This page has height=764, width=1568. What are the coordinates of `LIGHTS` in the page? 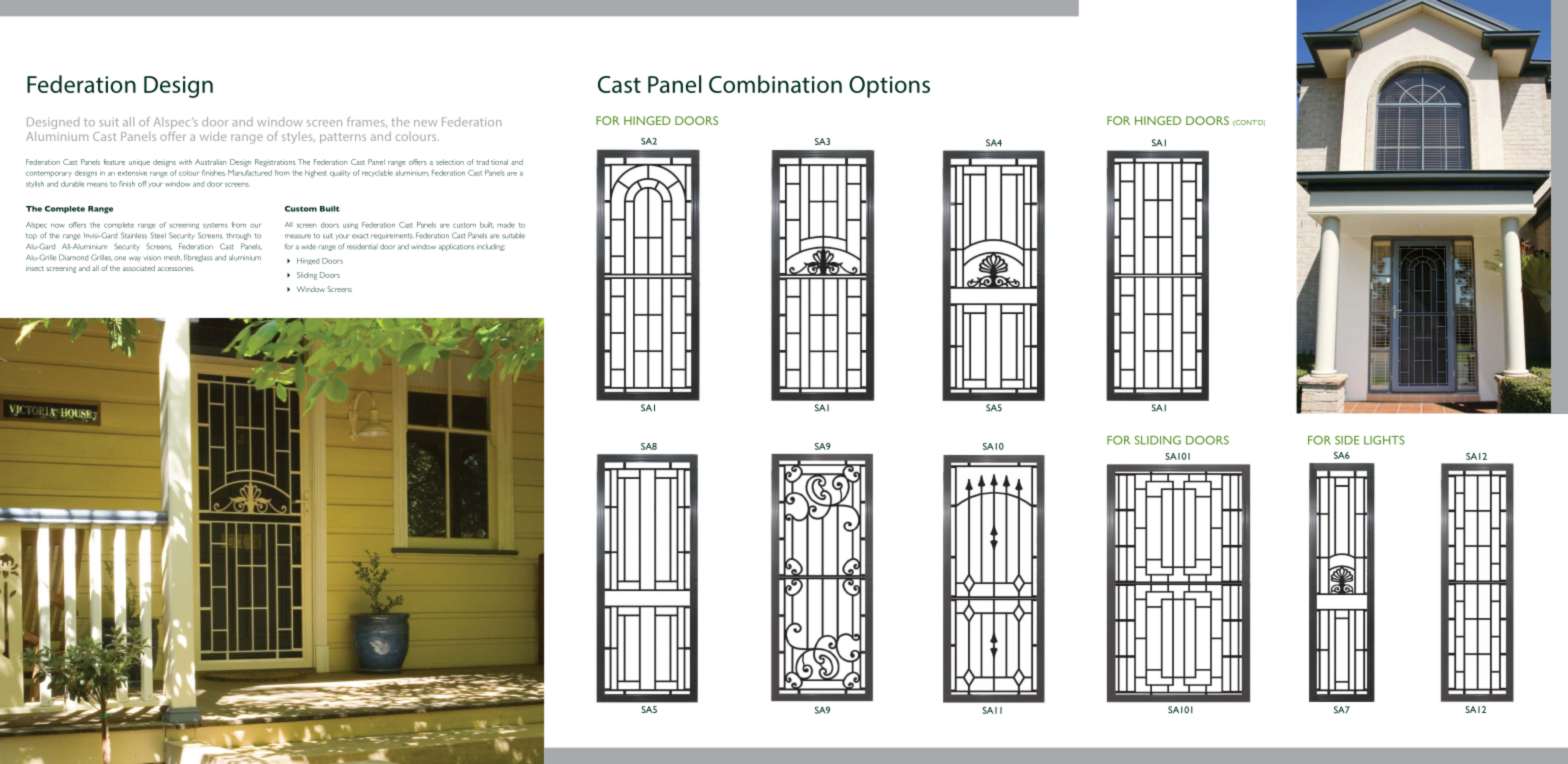 It's located at (1384, 440).
